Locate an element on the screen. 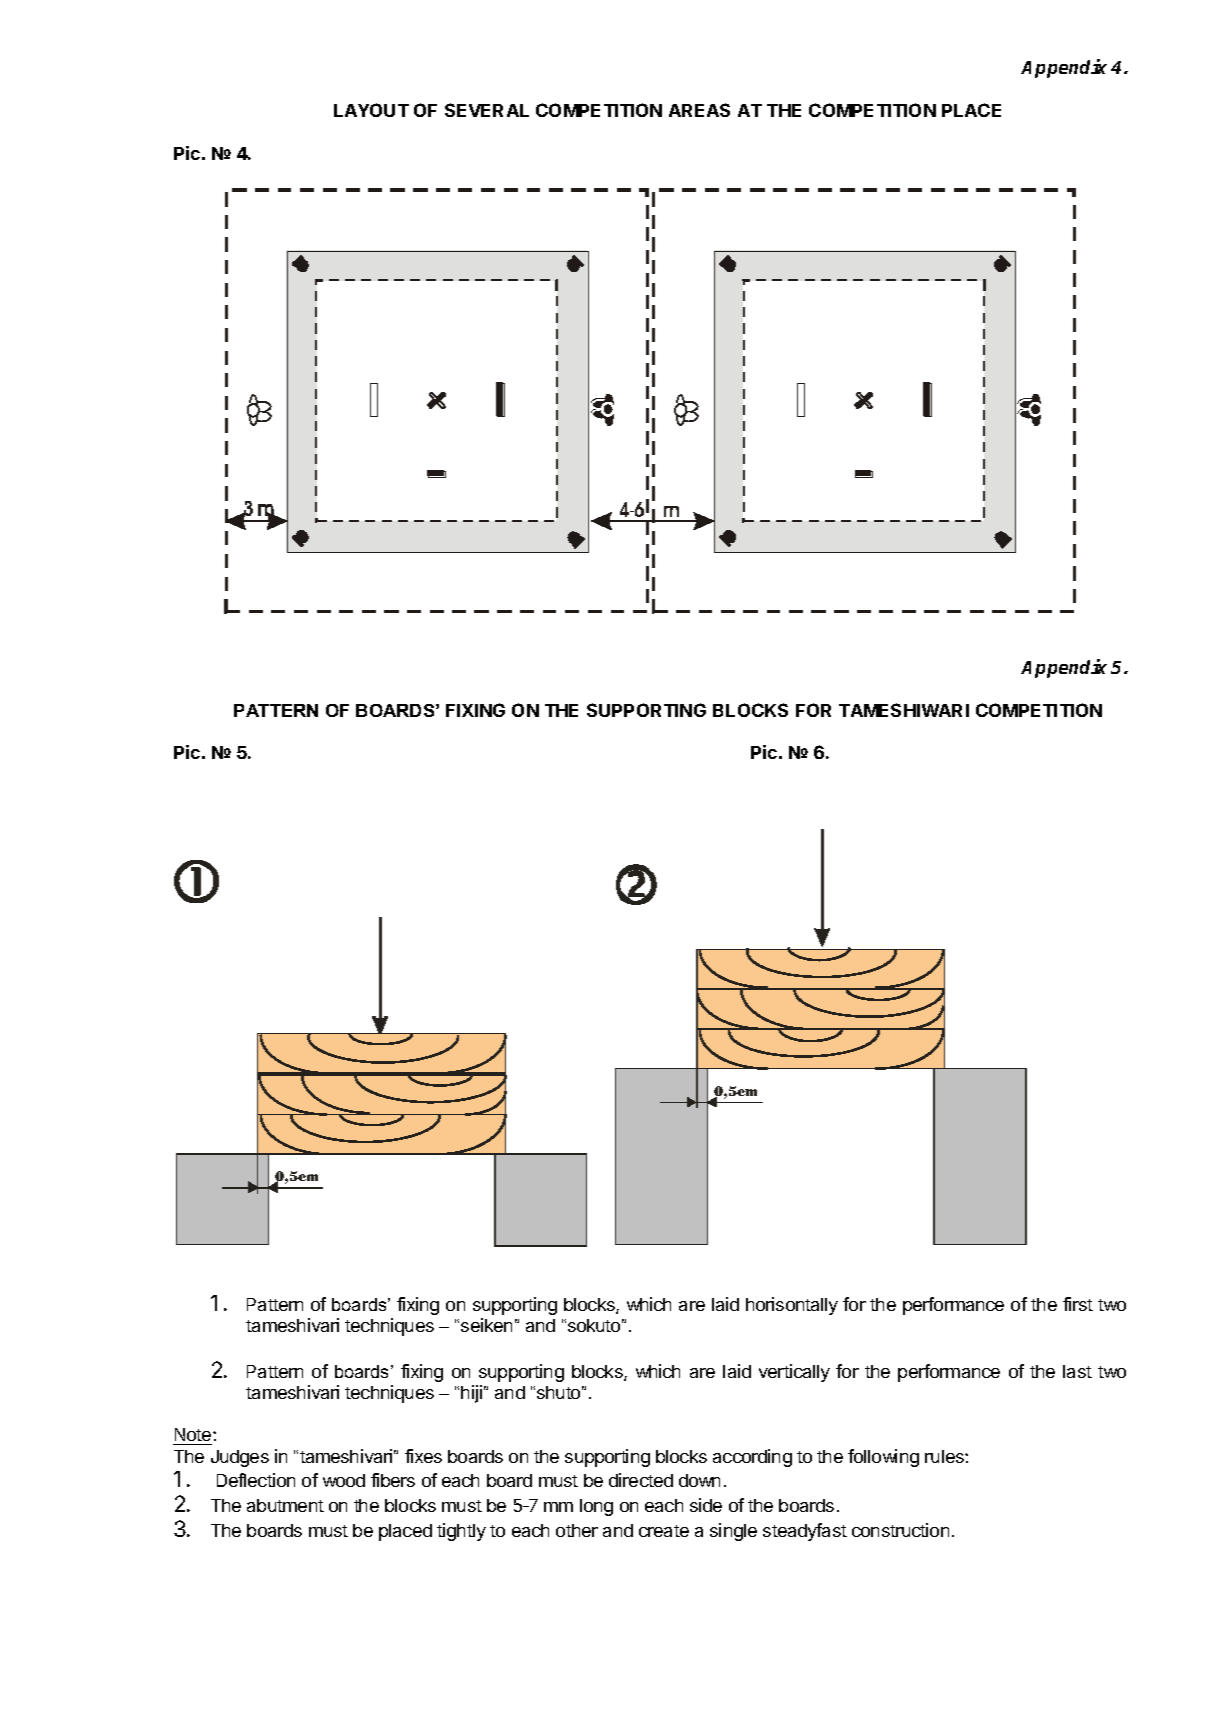 This screenshot has width=1213, height=1715. abutment is located at coordinates (285, 1505).
